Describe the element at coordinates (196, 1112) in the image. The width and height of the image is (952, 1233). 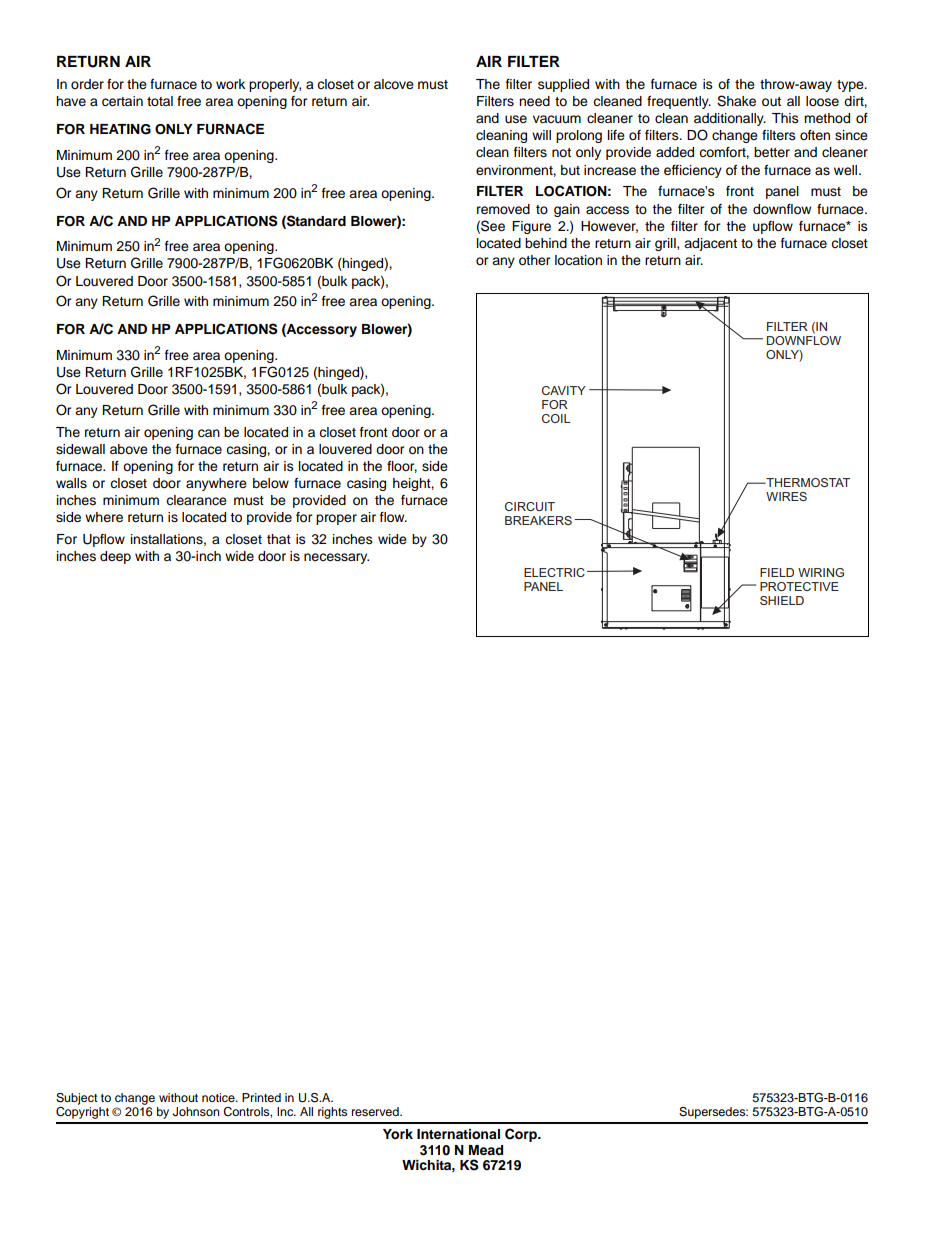
I see `Johnson` at that location.
